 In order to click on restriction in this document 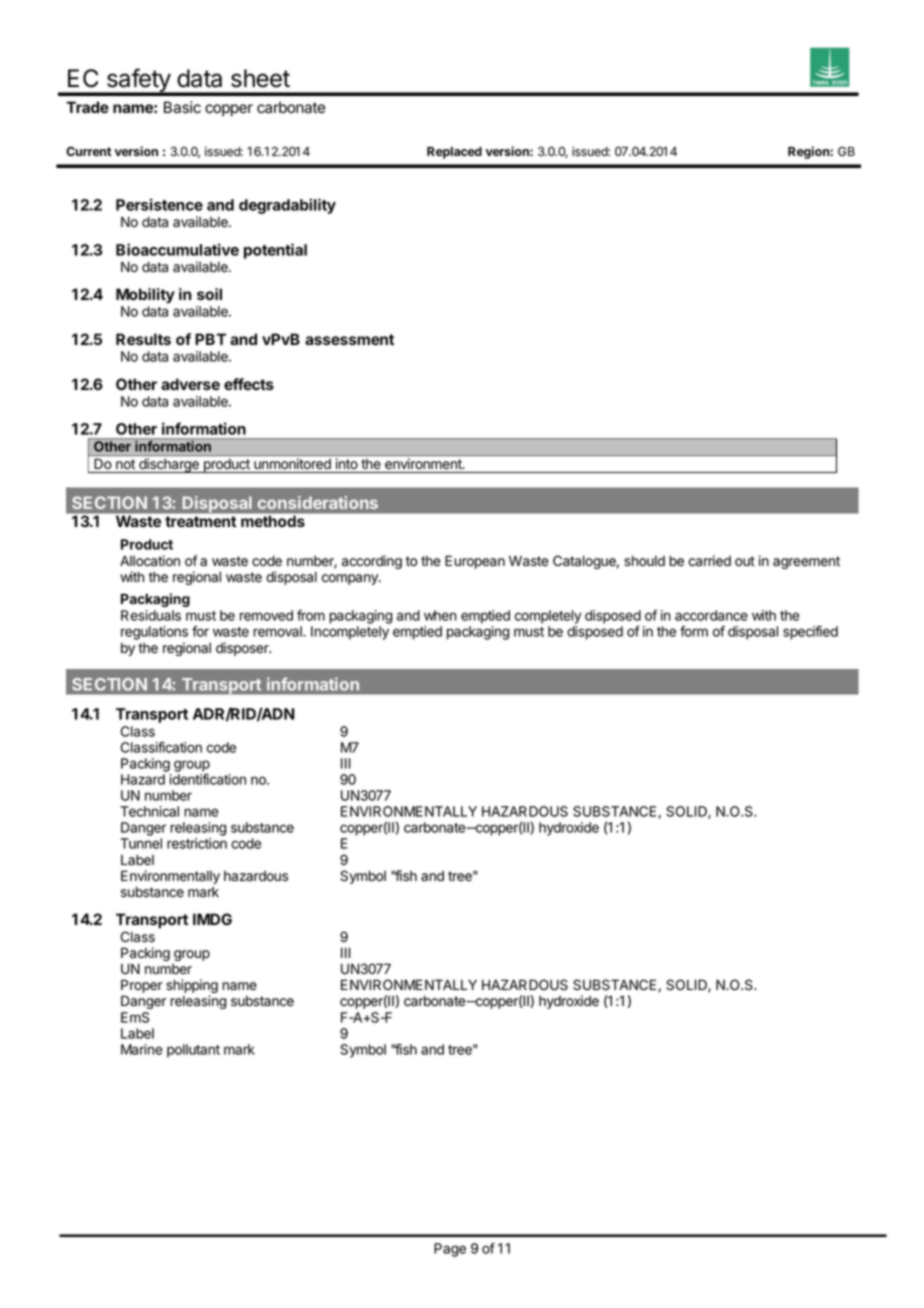, I will do `click(197, 843)`.
